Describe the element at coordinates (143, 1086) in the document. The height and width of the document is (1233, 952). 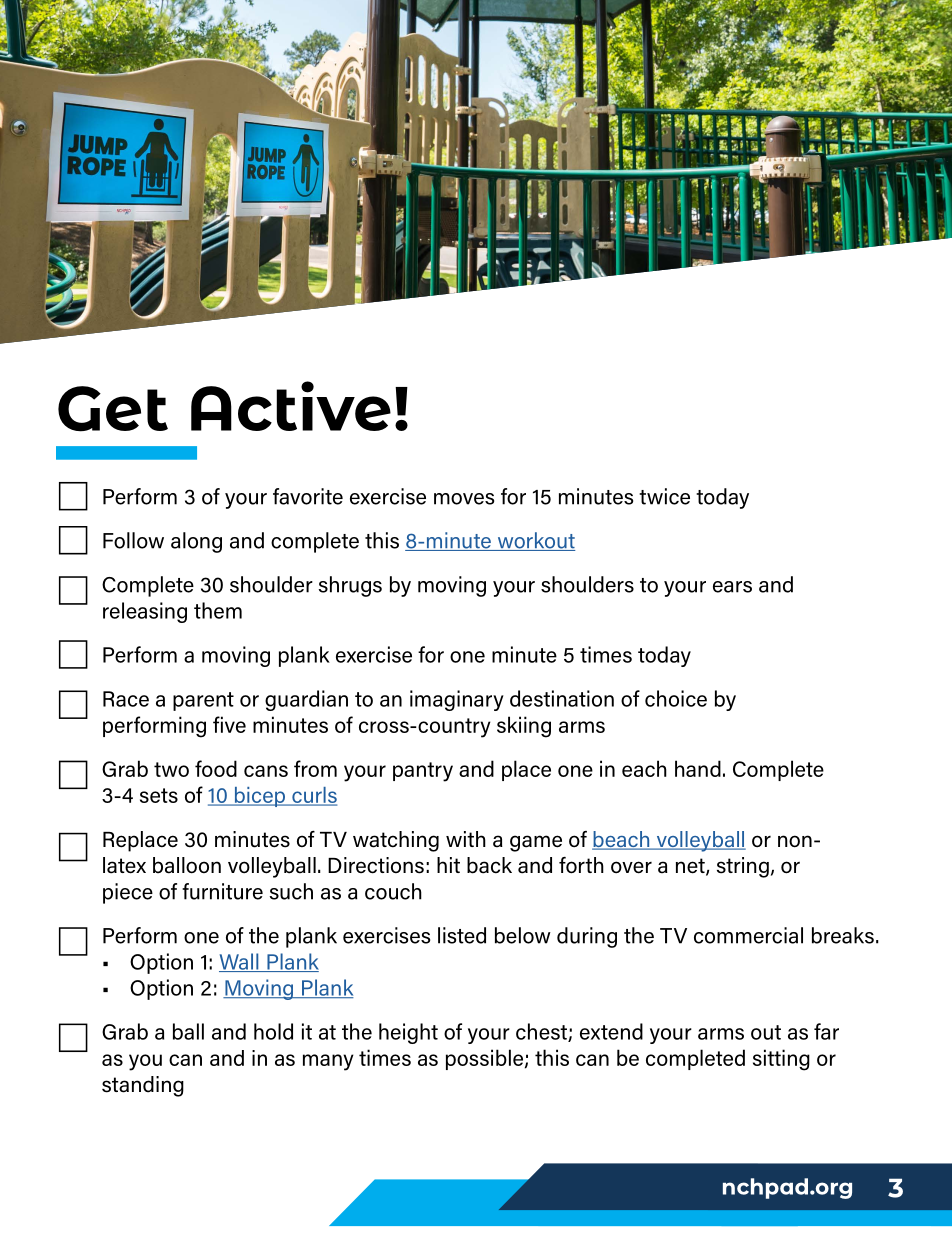
I see `standing` at that location.
